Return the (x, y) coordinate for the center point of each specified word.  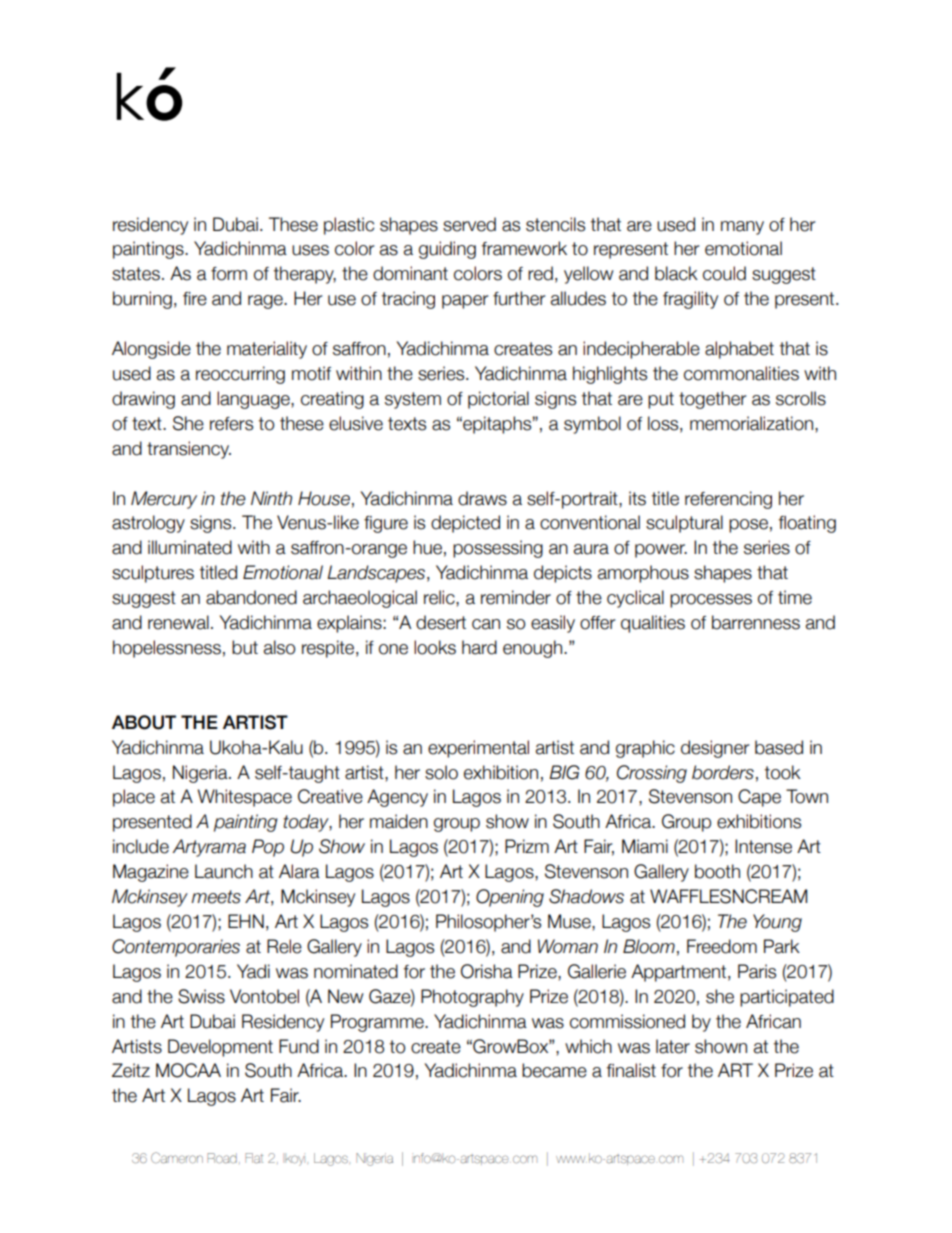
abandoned (251, 597)
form (229, 274)
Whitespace (244, 798)
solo (441, 772)
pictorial (498, 400)
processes (711, 601)
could (724, 273)
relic (440, 597)
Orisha (487, 971)
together (712, 400)
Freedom (722, 946)
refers (231, 424)
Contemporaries (176, 948)
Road (222, 1158)
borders (723, 772)
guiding (447, 250)
